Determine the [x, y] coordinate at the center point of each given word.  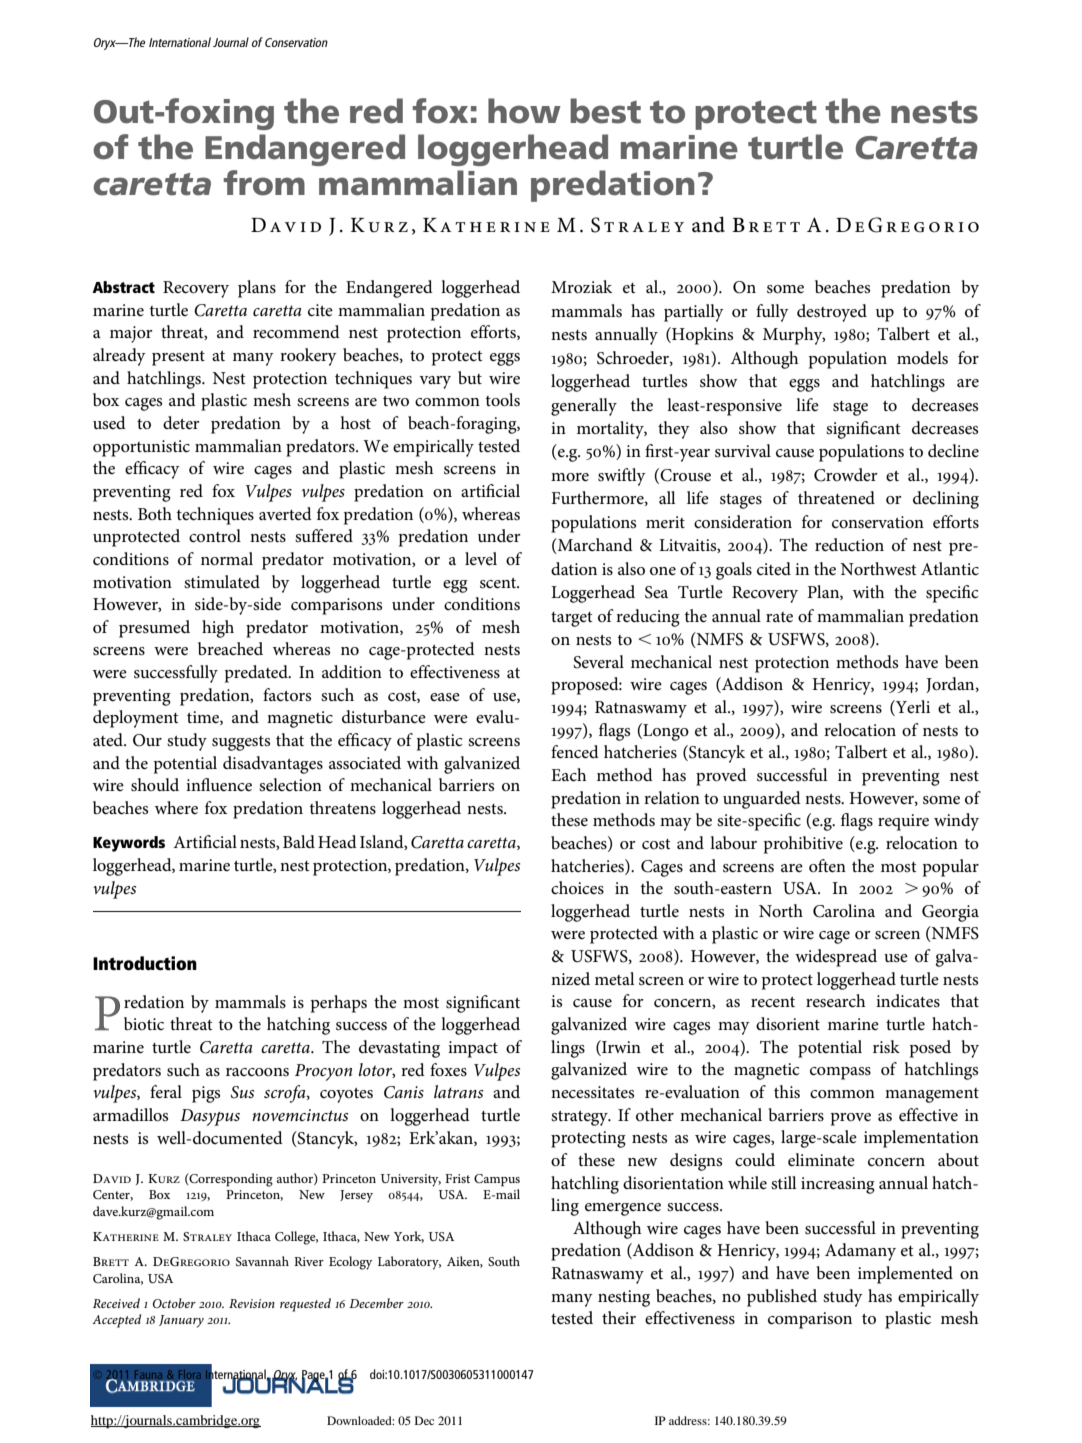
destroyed [832, 313]
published [782, 1298]
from [264, 183]
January [181, 1321]
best [605, 111]
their [619, 1318]
